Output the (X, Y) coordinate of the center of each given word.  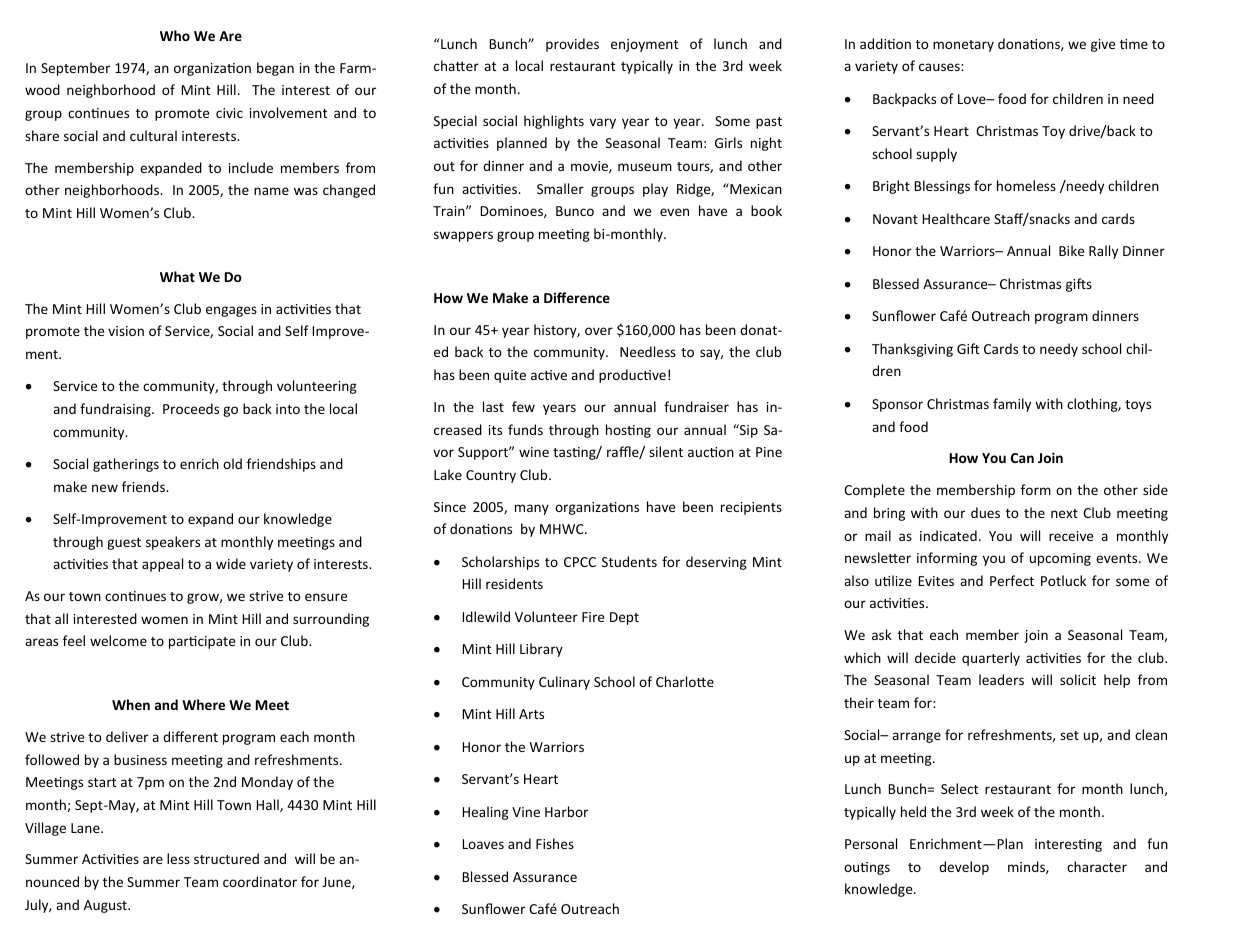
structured (226, 858)
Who (175, 35)
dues (985, 512)
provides (572, 45)
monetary (963, 46)
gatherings (126, 465)
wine (534, 452)
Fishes (555, 843)
